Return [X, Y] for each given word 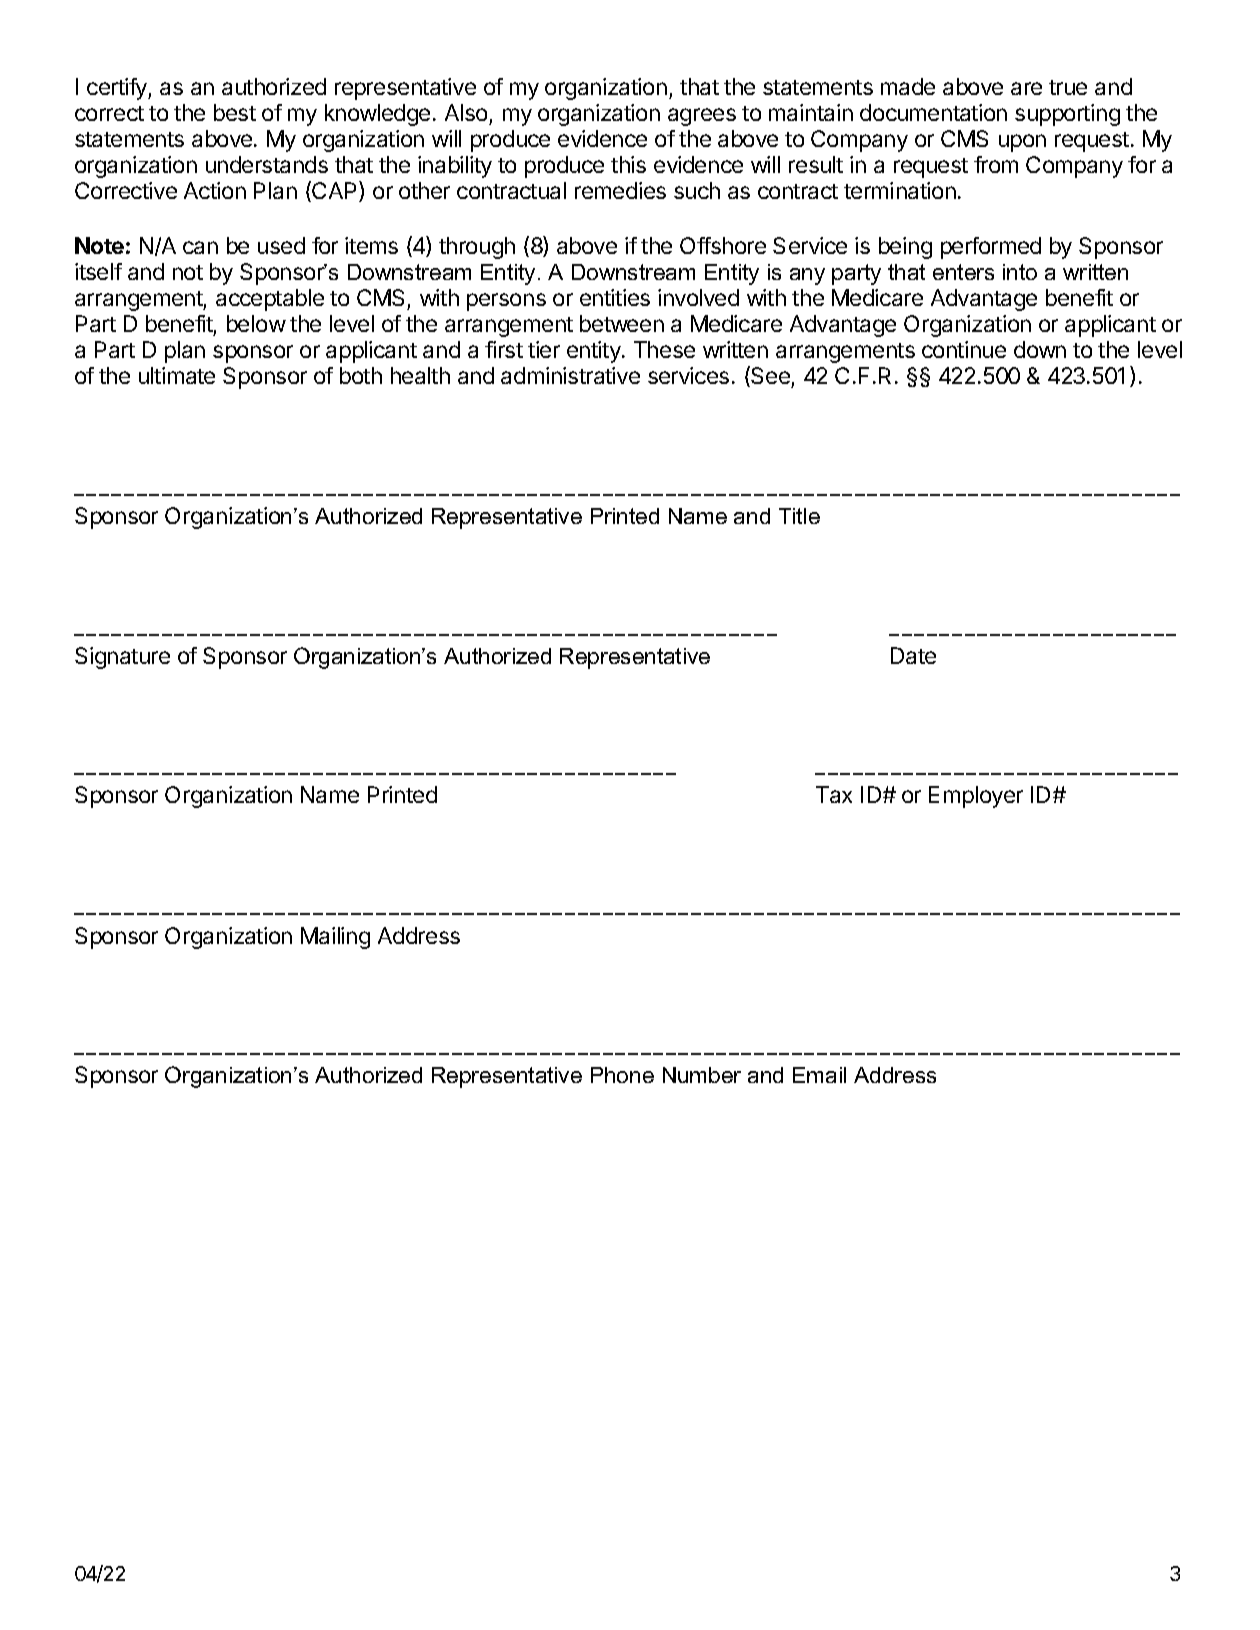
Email [819, 1075]
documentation [933, 112]
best [235, 112]
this [628, 164]
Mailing [335, 938]
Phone [622, 1075]
